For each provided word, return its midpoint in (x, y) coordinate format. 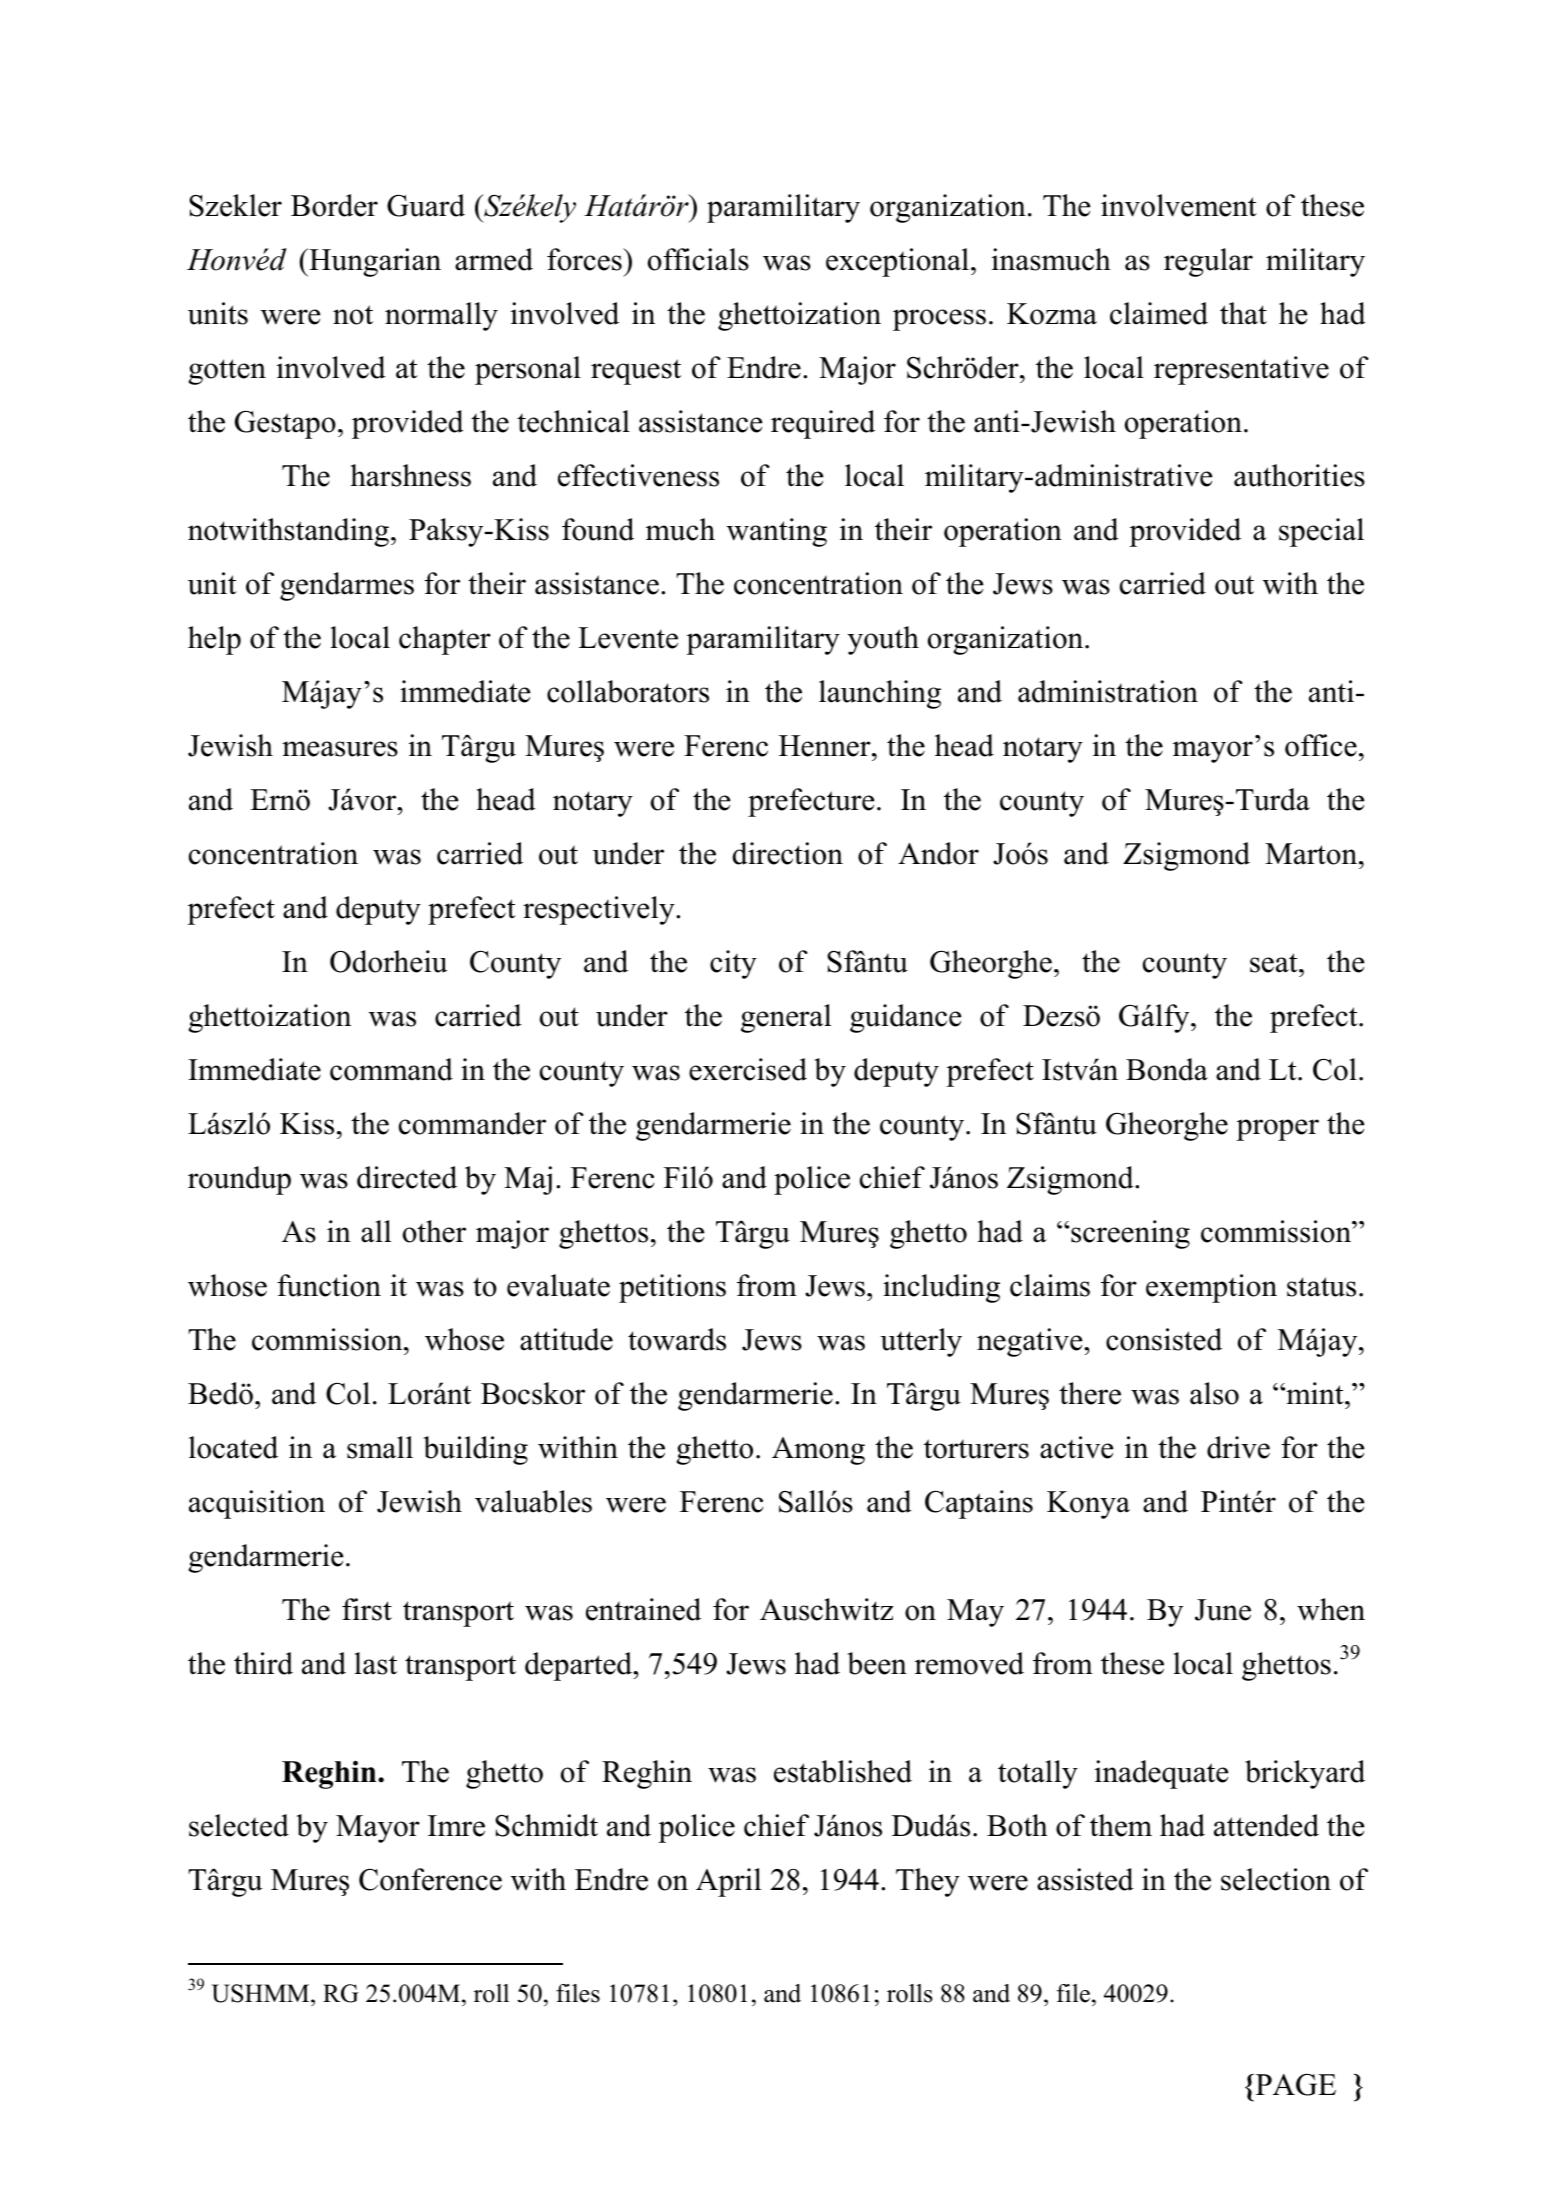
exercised (748, 1069)
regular (1208, 262)
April (728, 1882)
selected (239, 1825)
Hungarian (374, 262)
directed (407, 1177)
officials (698, 259)
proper (1277, 1130)
